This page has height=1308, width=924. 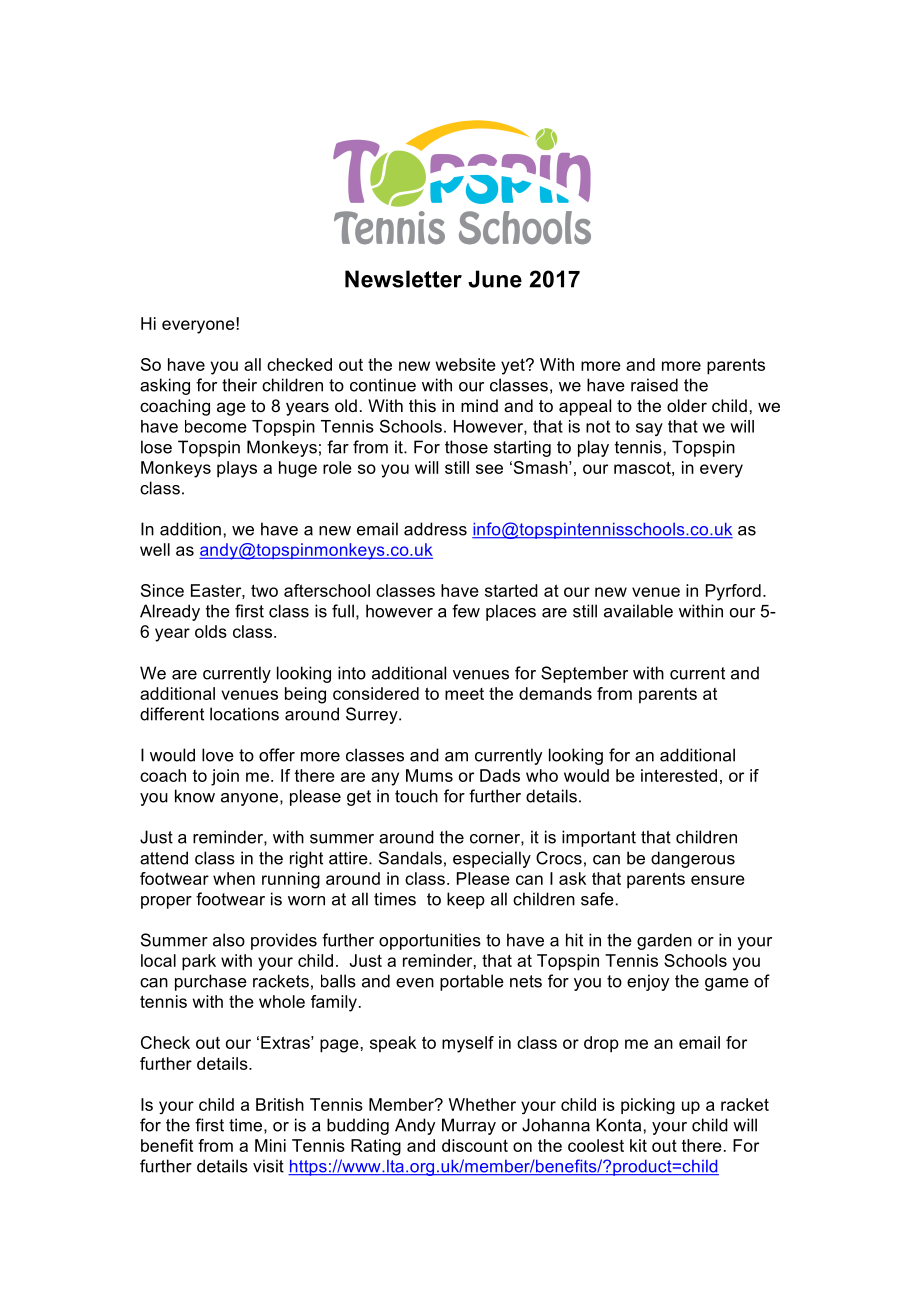 I want to click on locations, so click(x=244, y=714).
